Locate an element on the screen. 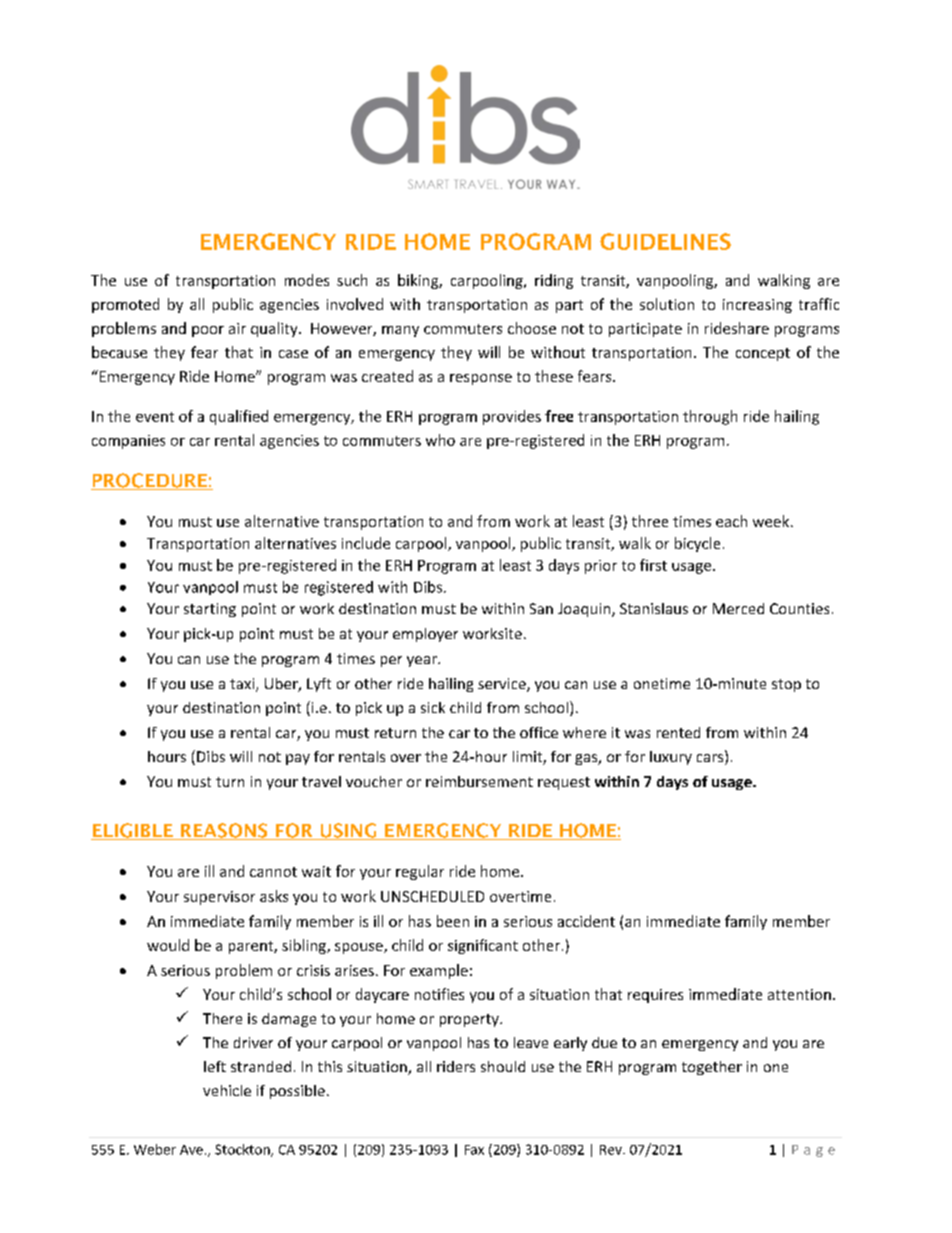 The height and width of the screenshot is (1233, 952). would is located at coordinates (168, 945).
